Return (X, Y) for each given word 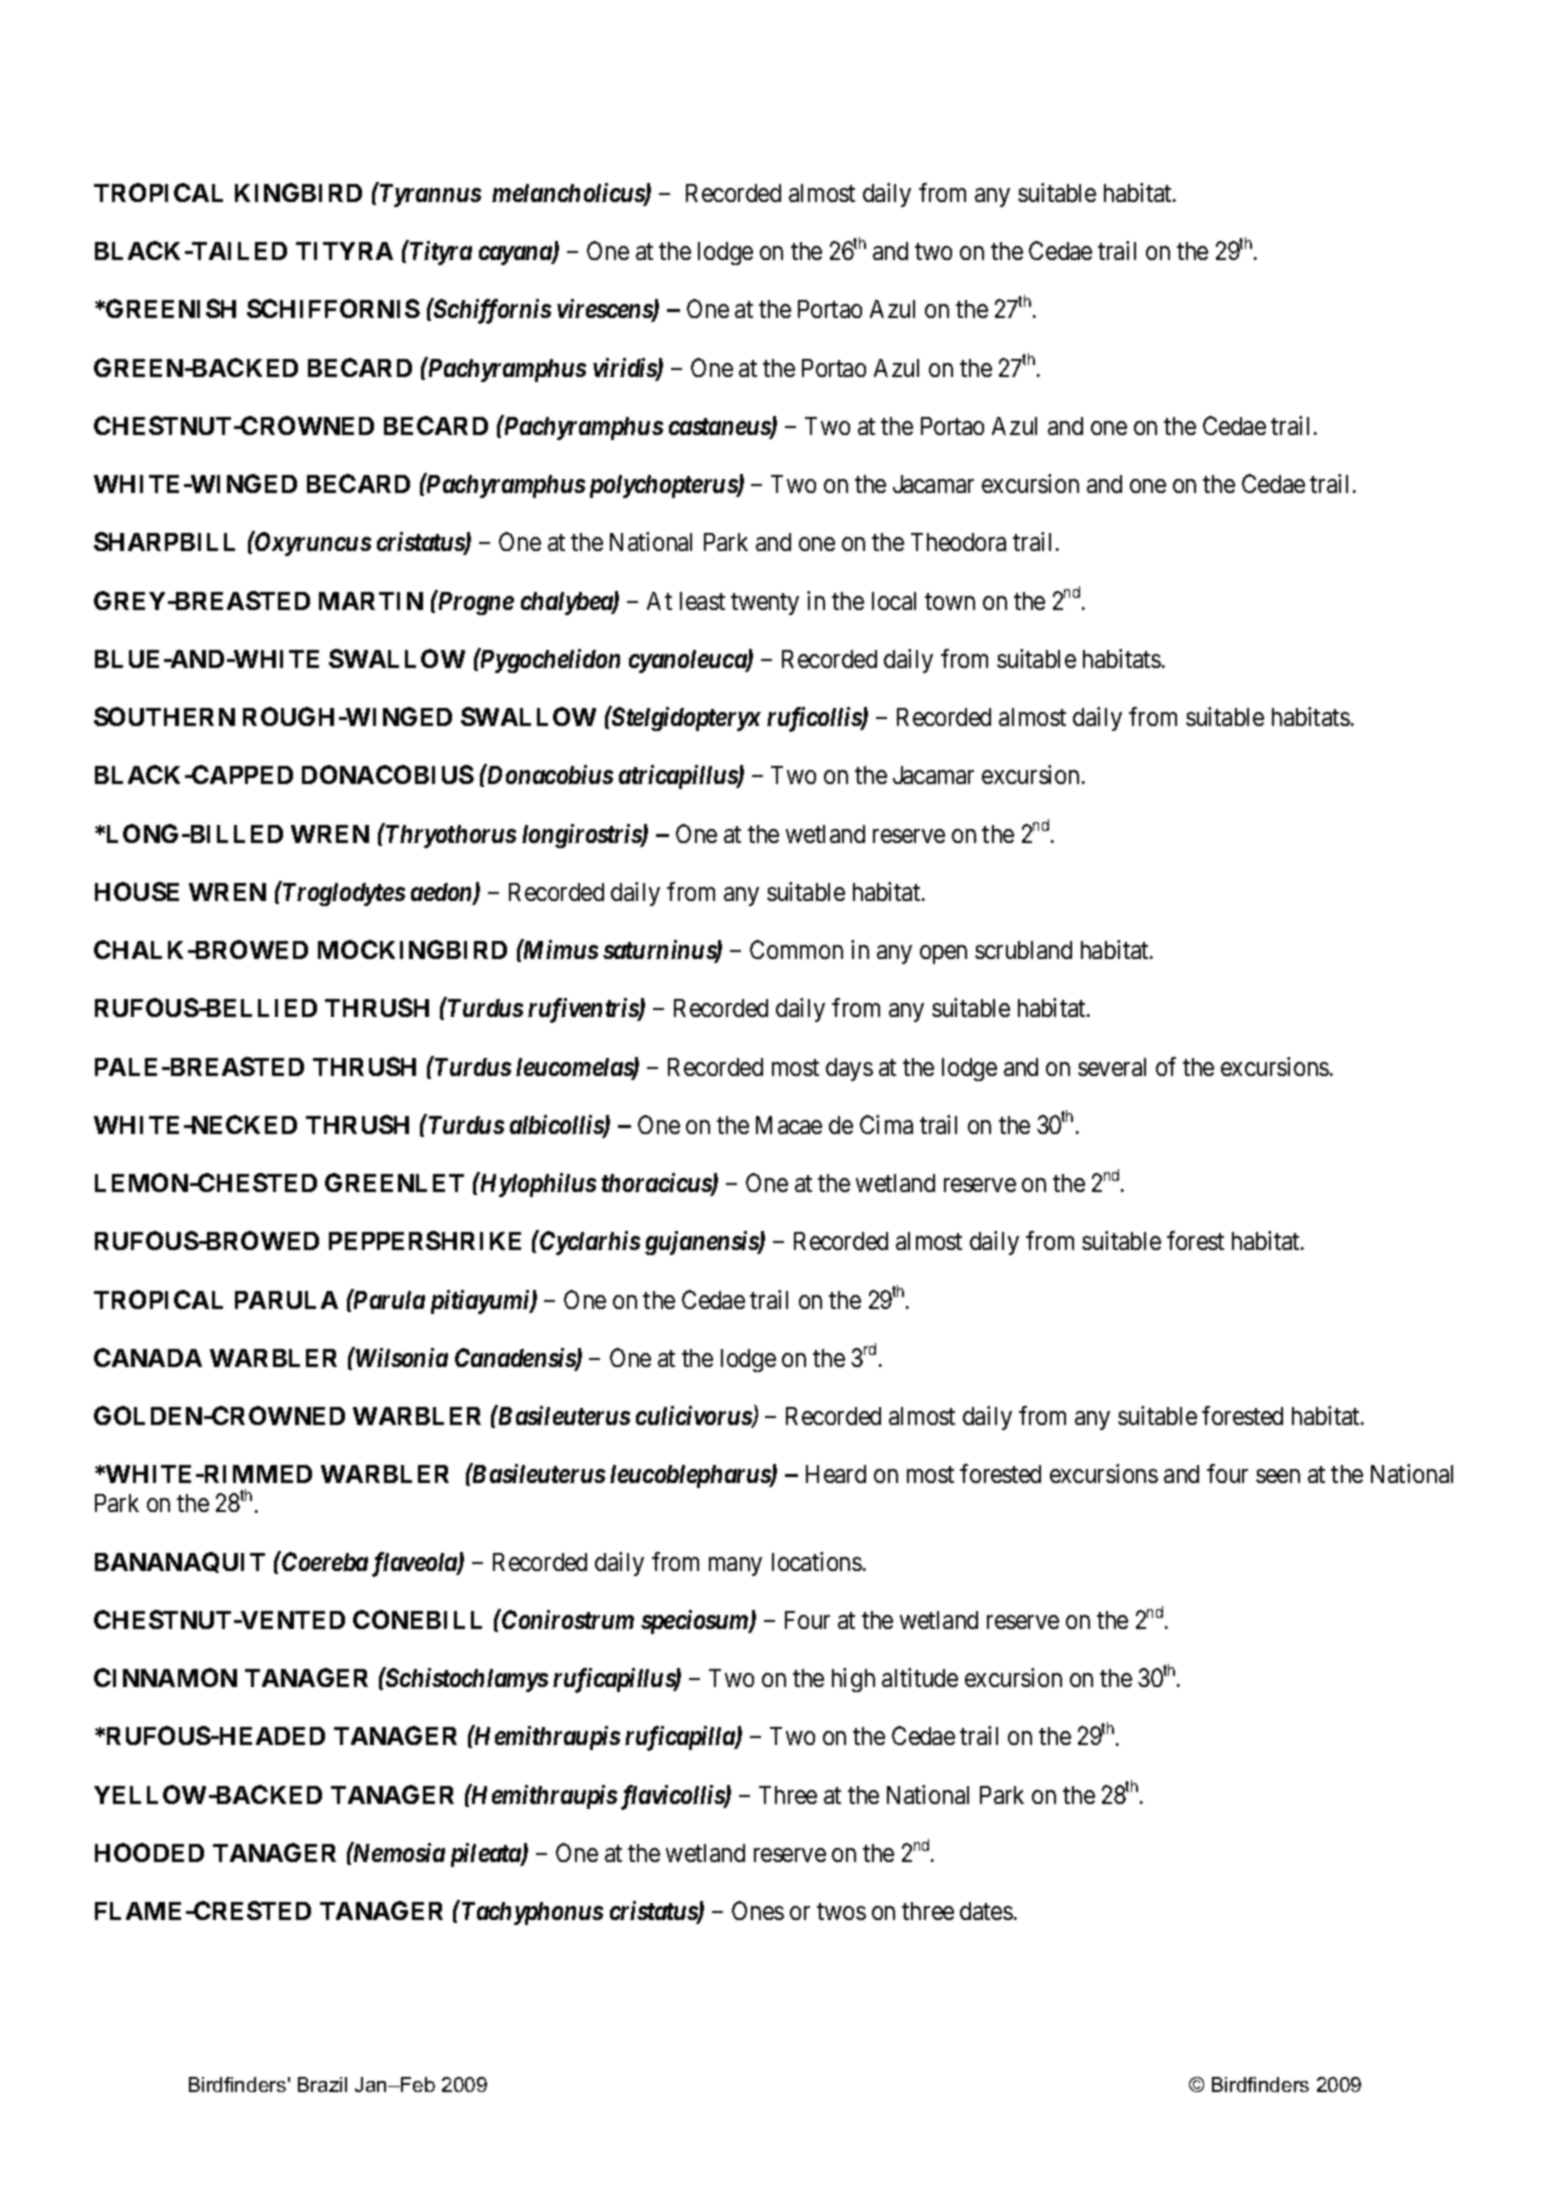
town (950, 601)
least (702, 601)
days (849, 1069)
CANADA (148, 1357)
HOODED (149, 1852)
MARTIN (371, 601)
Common (796, 949)
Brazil (322, 2084)
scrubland (1023, 950)
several (1112, 1067)
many (735, 1566)
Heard (836, 1474)
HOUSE (137, 891)
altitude (920, 1677)
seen (1278, 1476)
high (853, 1680)
